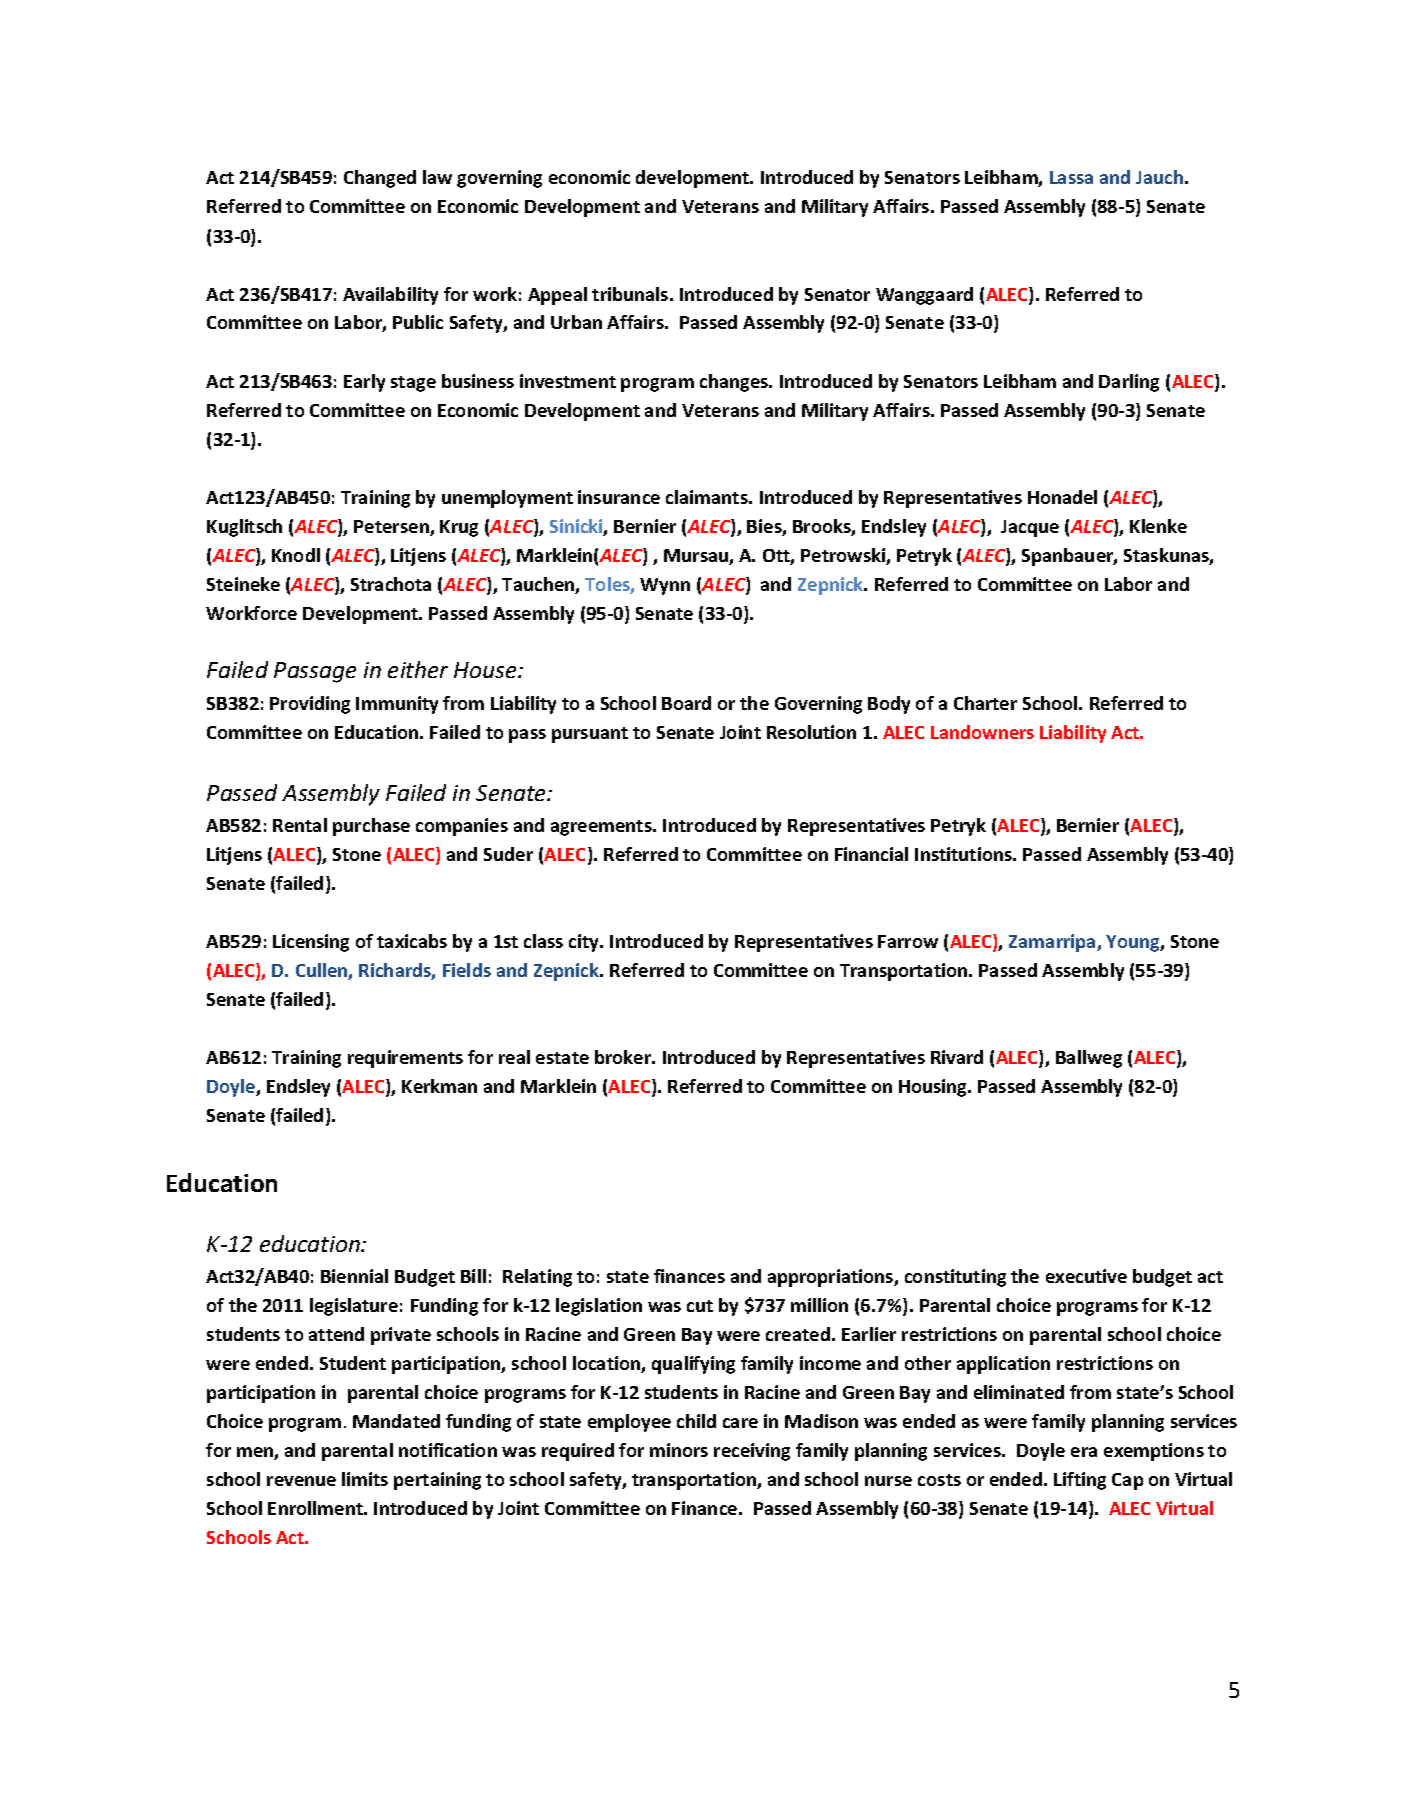 The width and height of the page is (1406, 1819). Describe the element at coordinates (380, 179) in the page. I see `Changed` at that location.
